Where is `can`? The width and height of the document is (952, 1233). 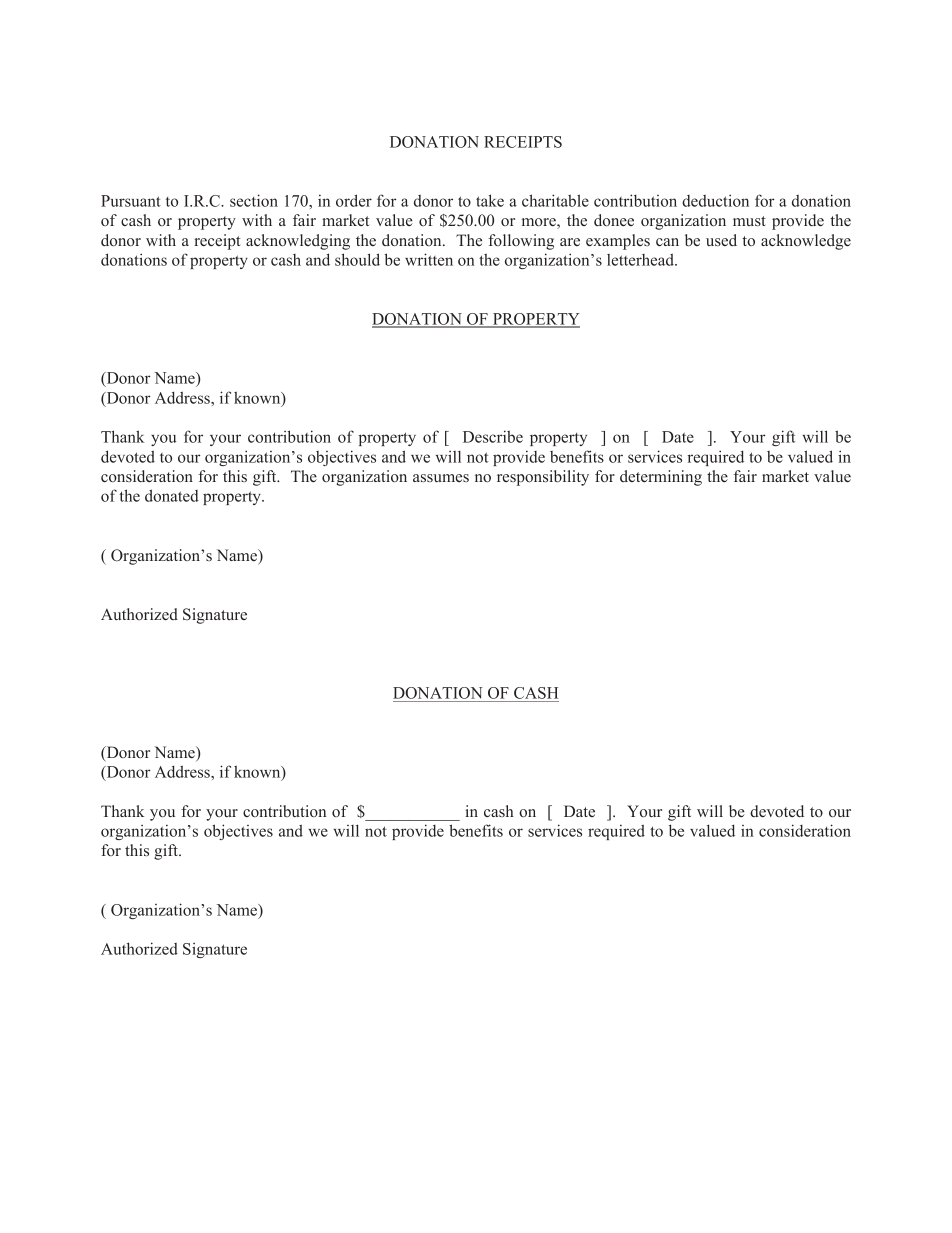
can is located at coordinates (667, 242).
